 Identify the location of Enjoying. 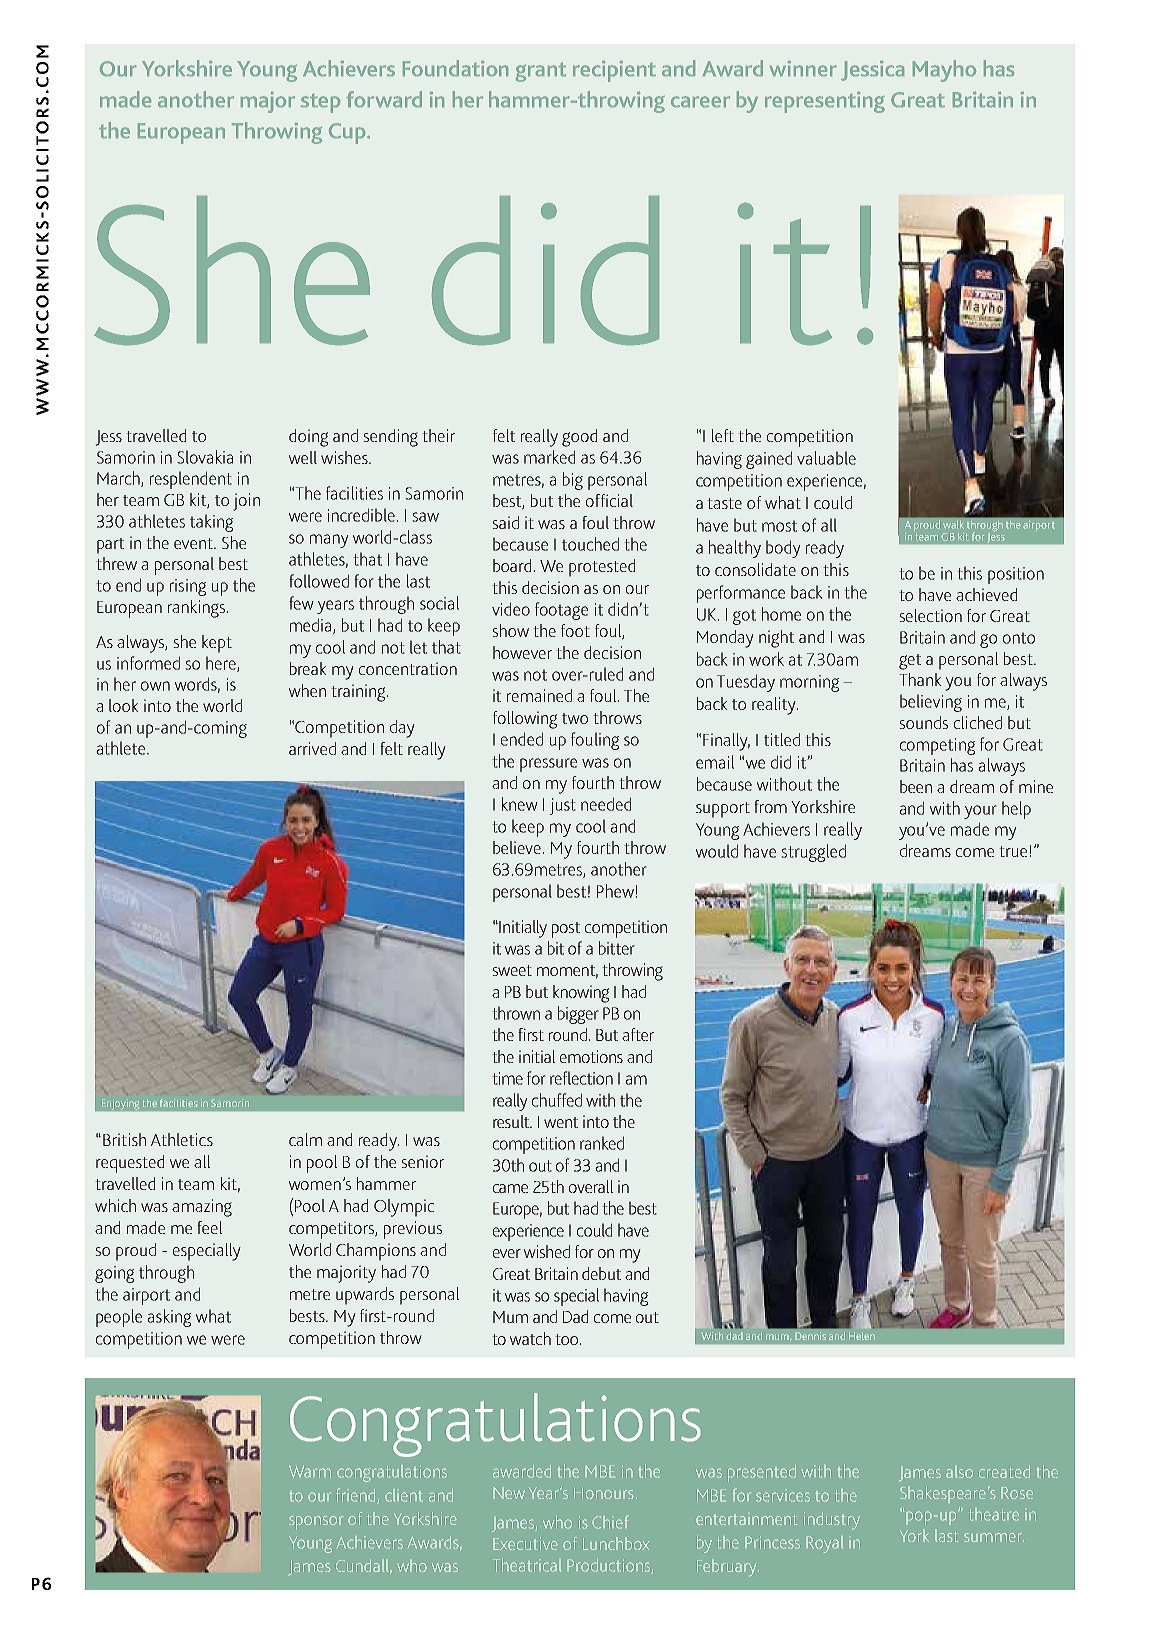
(120, 1104).
